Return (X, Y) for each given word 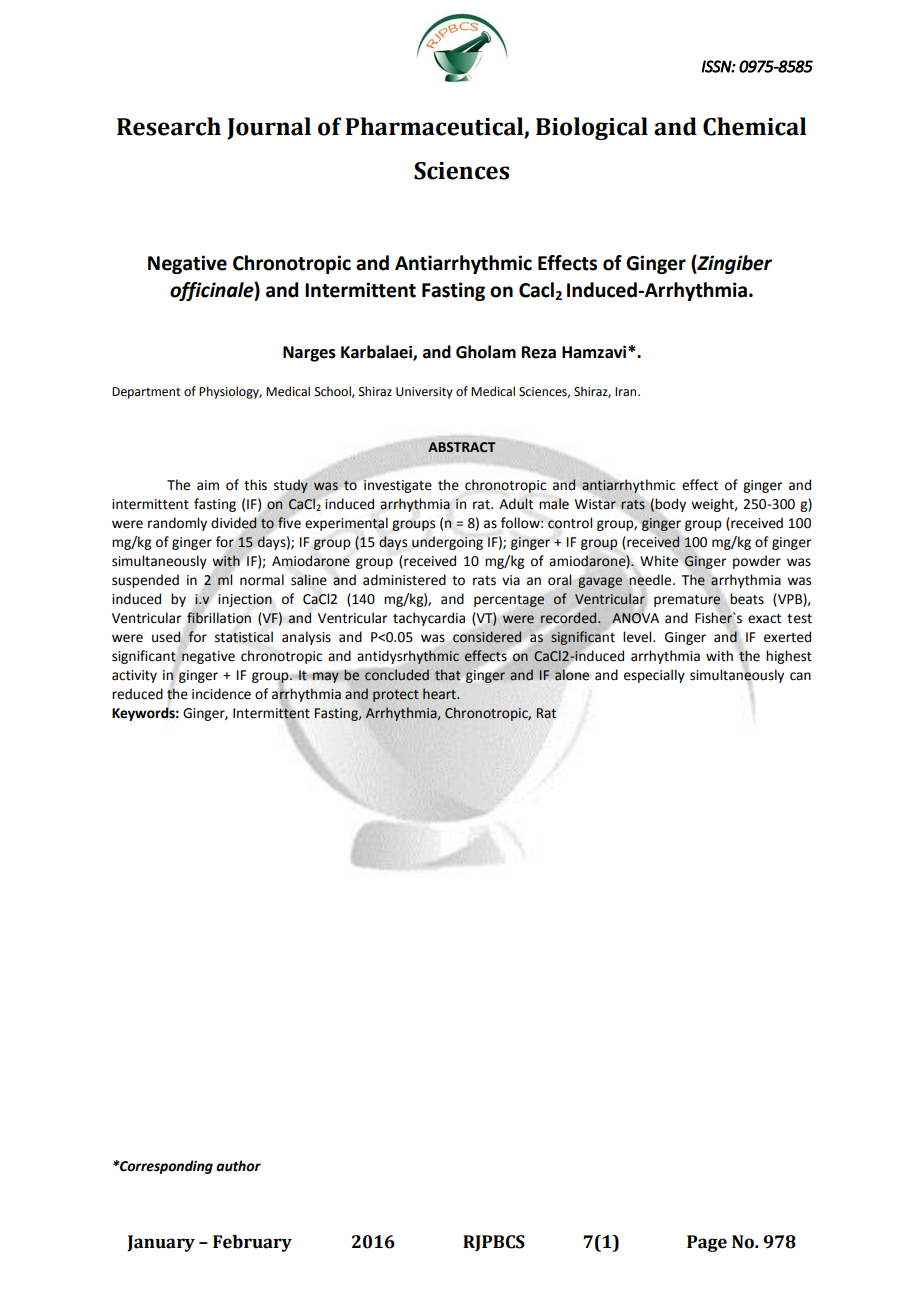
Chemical (755, 126)
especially (654, 676)
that (448, 675)
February (252, 1243)
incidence (221, 694)
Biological (592, 128)
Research (169, 126)
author (238, 1166)
